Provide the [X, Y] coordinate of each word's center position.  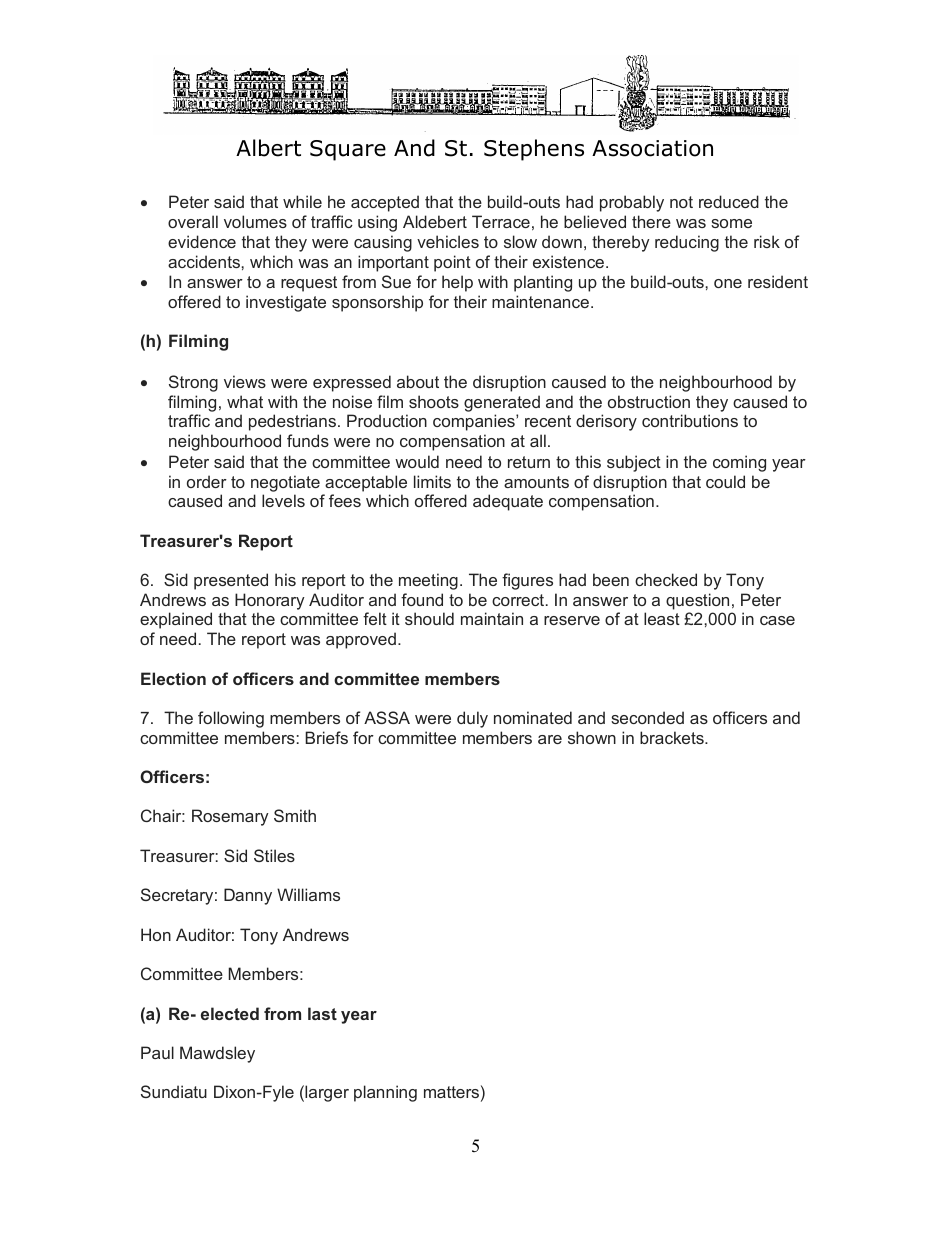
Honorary [270, 601]
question [697, 601]
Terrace [501, 221]
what [245, 401]
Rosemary [230, 817]
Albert [268, 148]
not [681, 202]
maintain [492, 618]
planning [385, 1093]
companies [475, 422]
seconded [647, 717]
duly [472, 719]
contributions [690, 420]
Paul [157, 1052]
